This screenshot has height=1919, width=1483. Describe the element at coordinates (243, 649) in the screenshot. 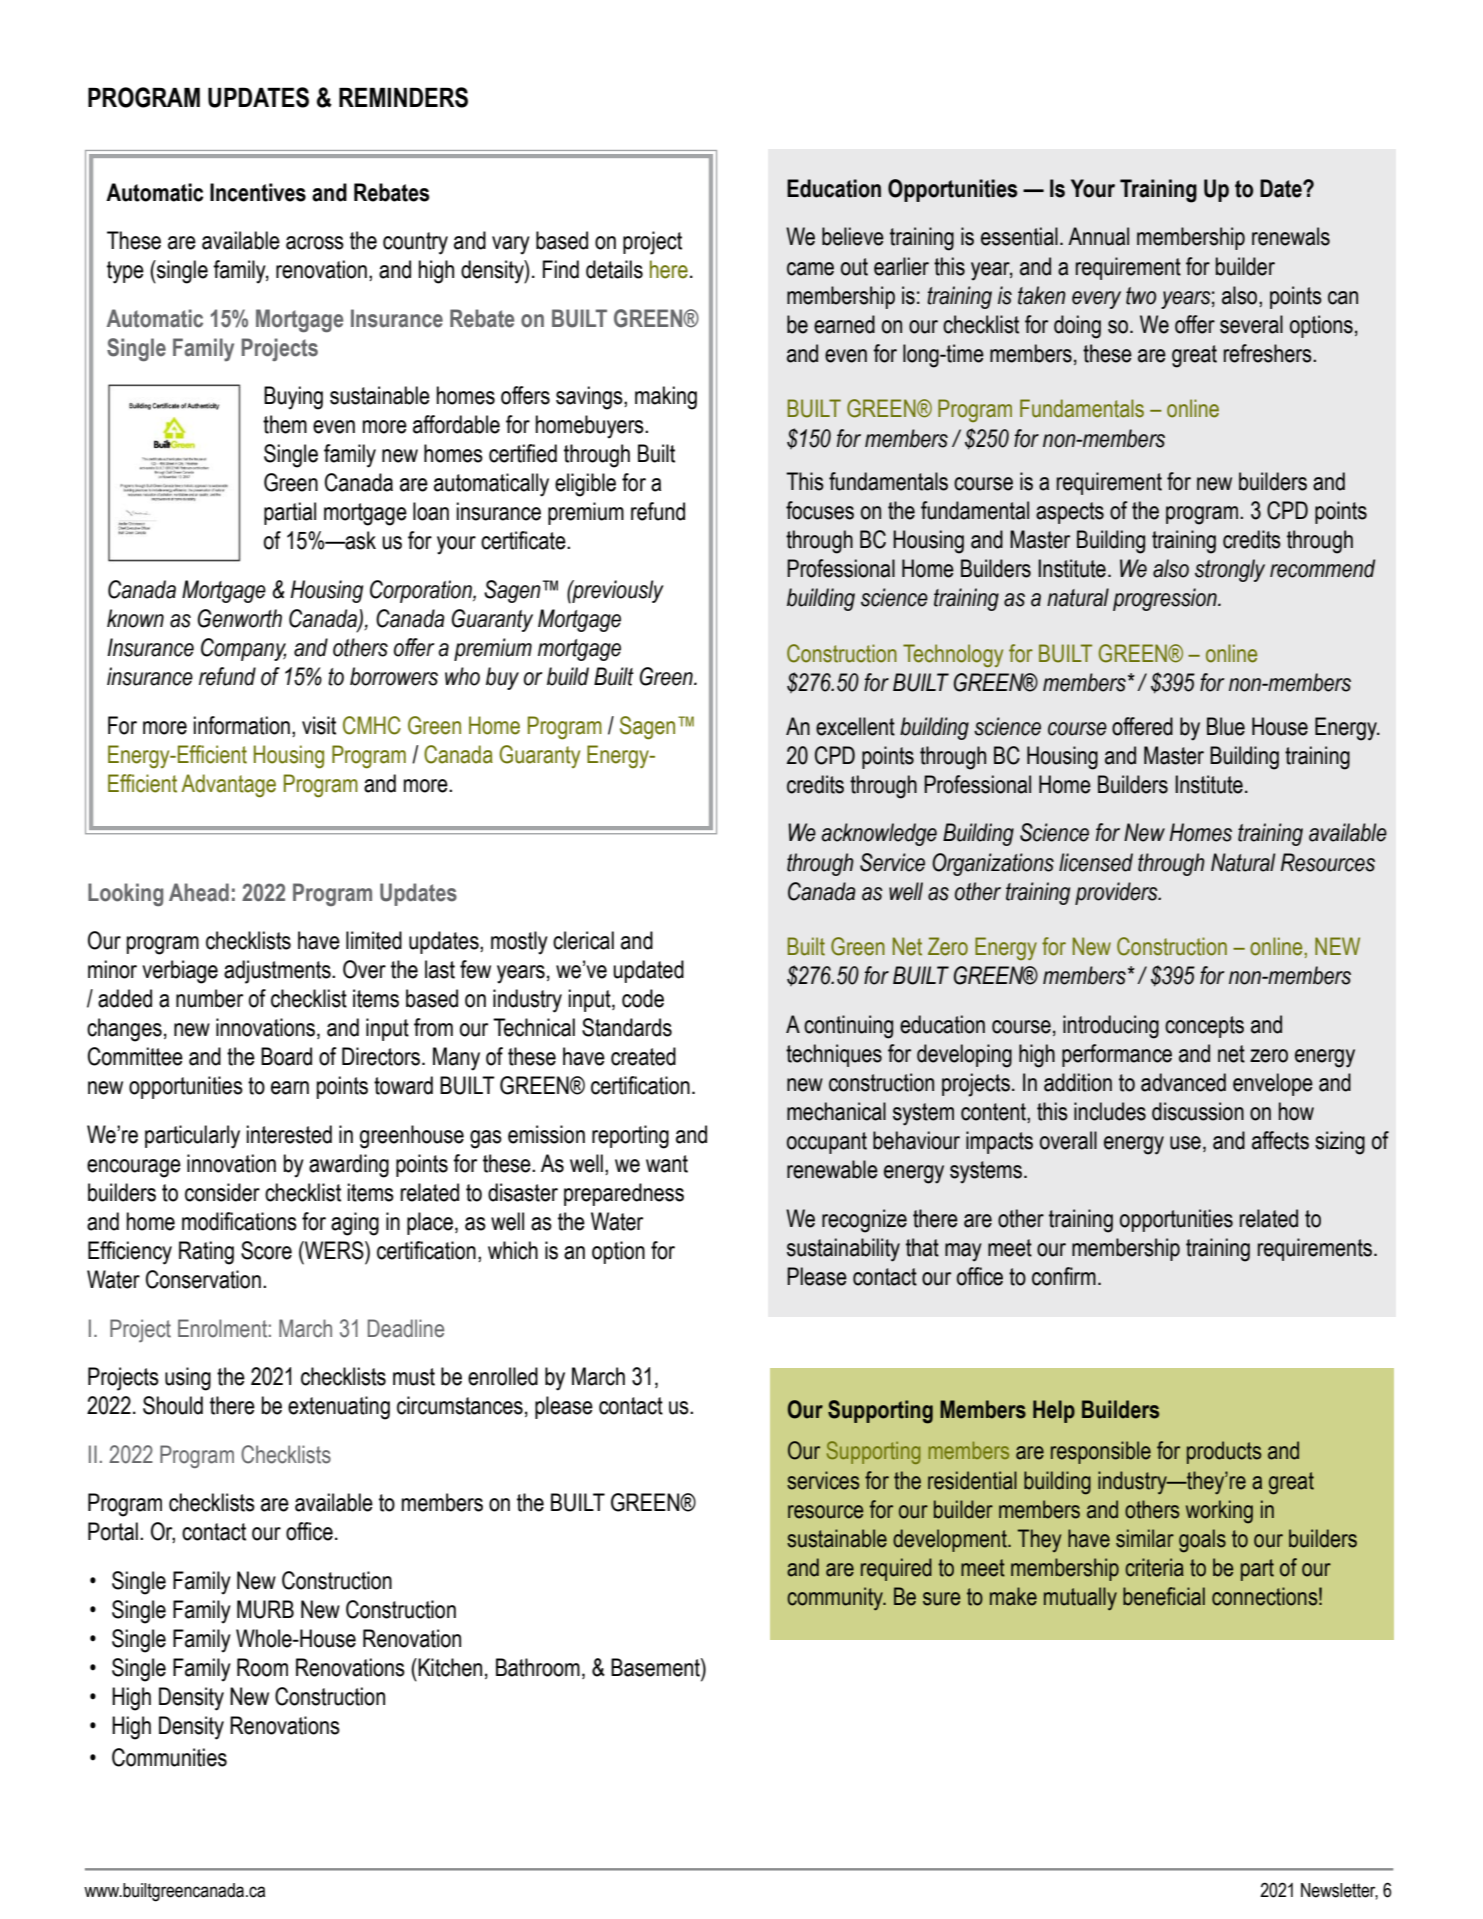

I see `Company` at that location.
